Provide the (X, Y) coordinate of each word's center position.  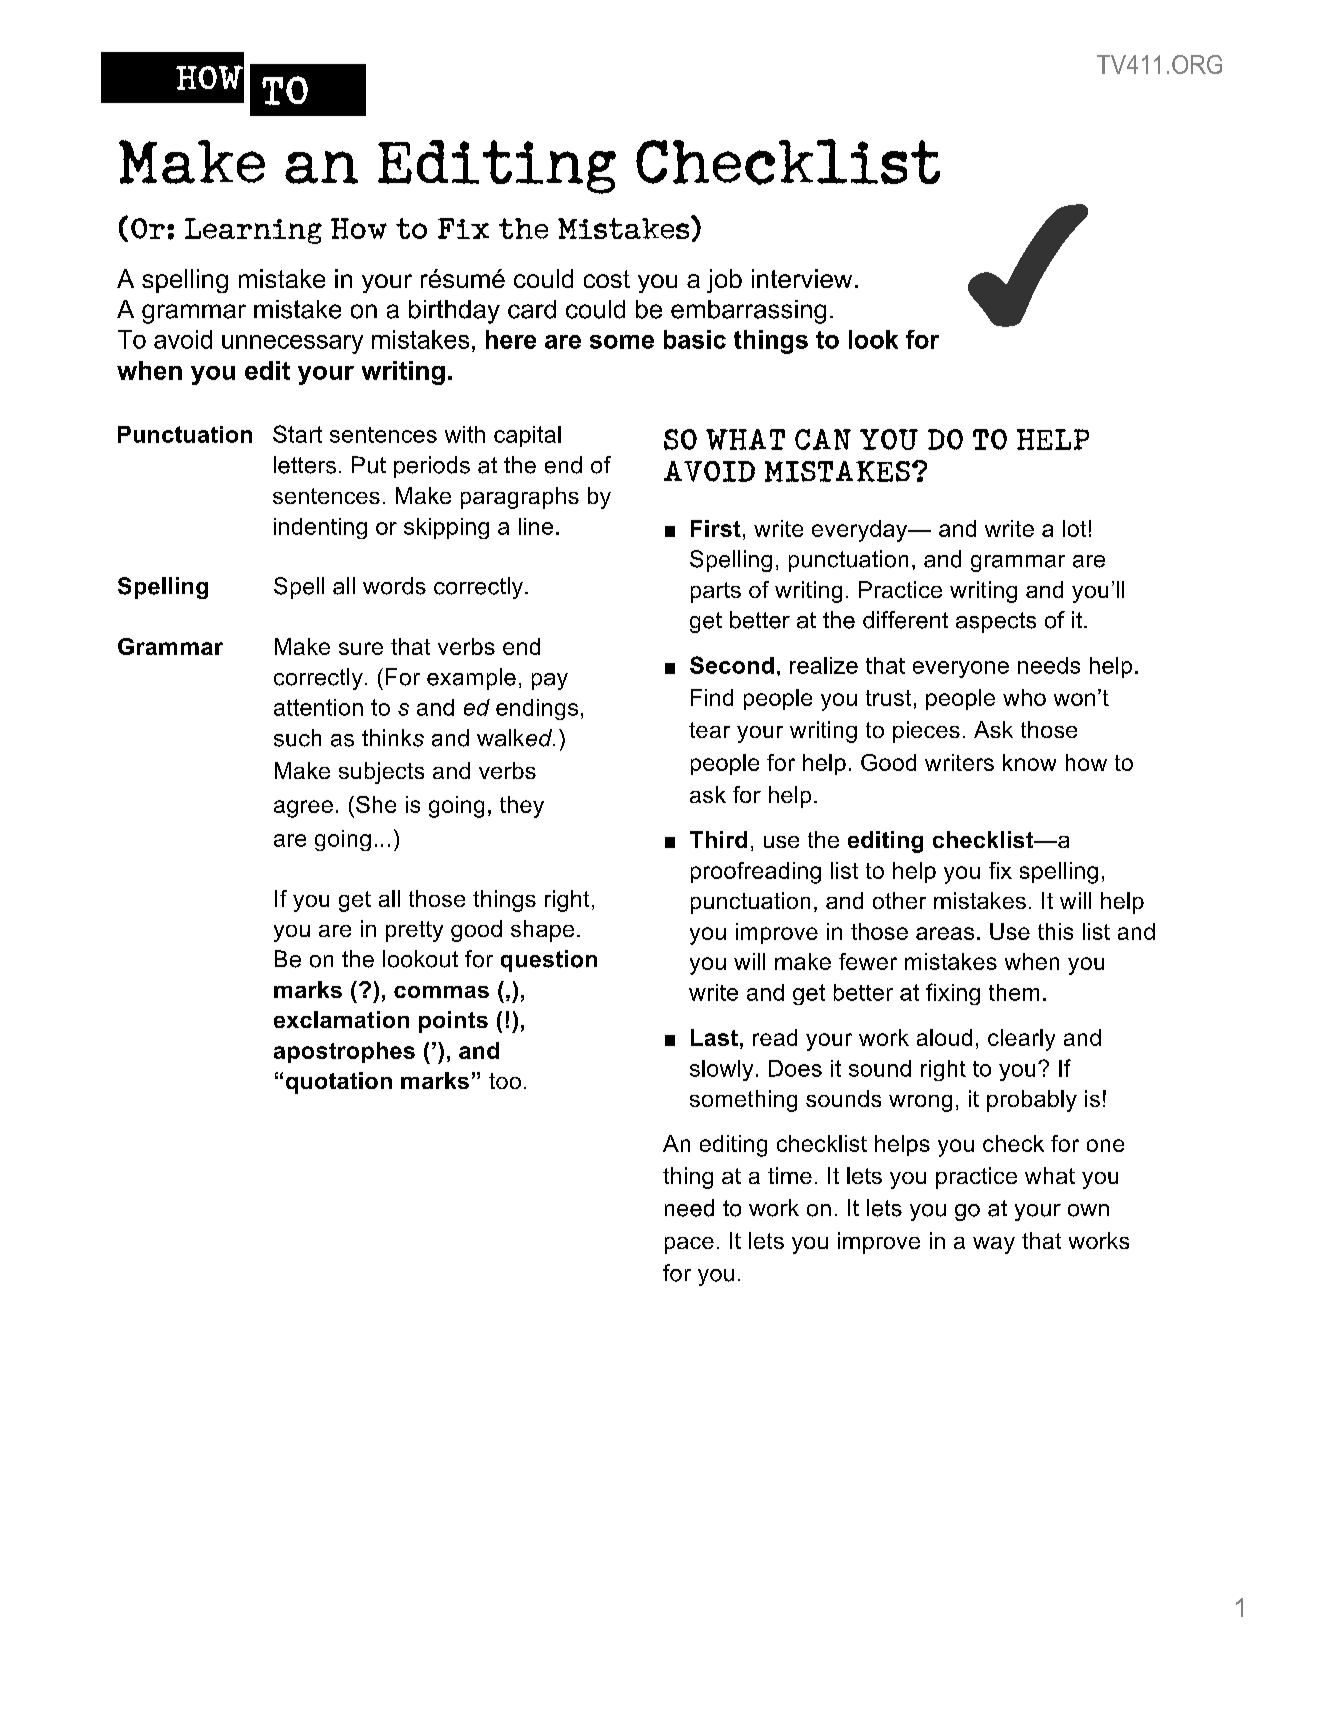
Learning (253, 231)
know (1029, 762)
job (724, 281)
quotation (339, 1083)
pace (689, 1245)
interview (802, 278)
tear (709, 730)
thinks (393, 738)
